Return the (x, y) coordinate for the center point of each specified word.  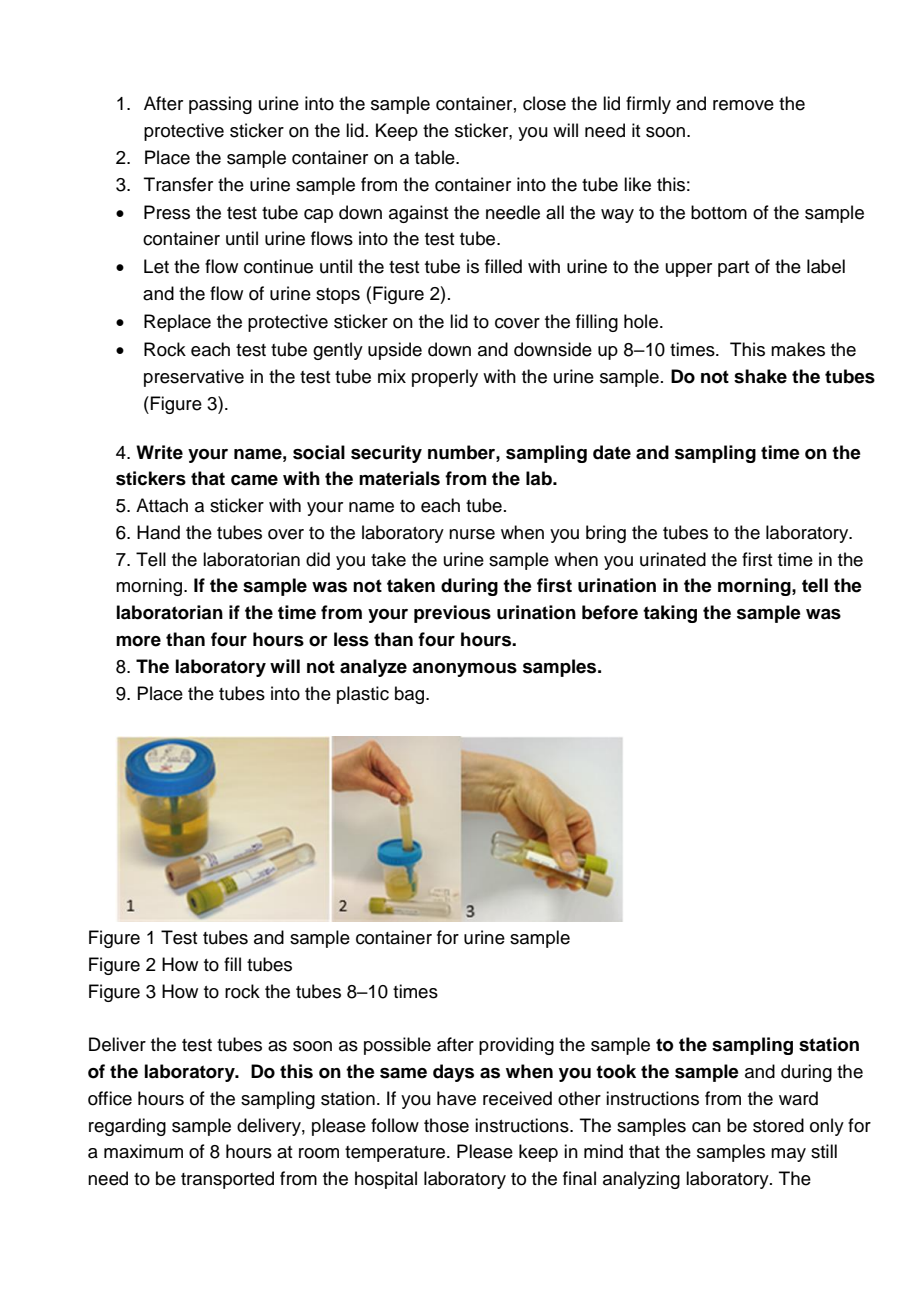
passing (220, 105)
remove (743, 105)
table (436, 157)
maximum (143, 1151)
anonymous (464, 670)
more (138, 641)
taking (670, 614)
